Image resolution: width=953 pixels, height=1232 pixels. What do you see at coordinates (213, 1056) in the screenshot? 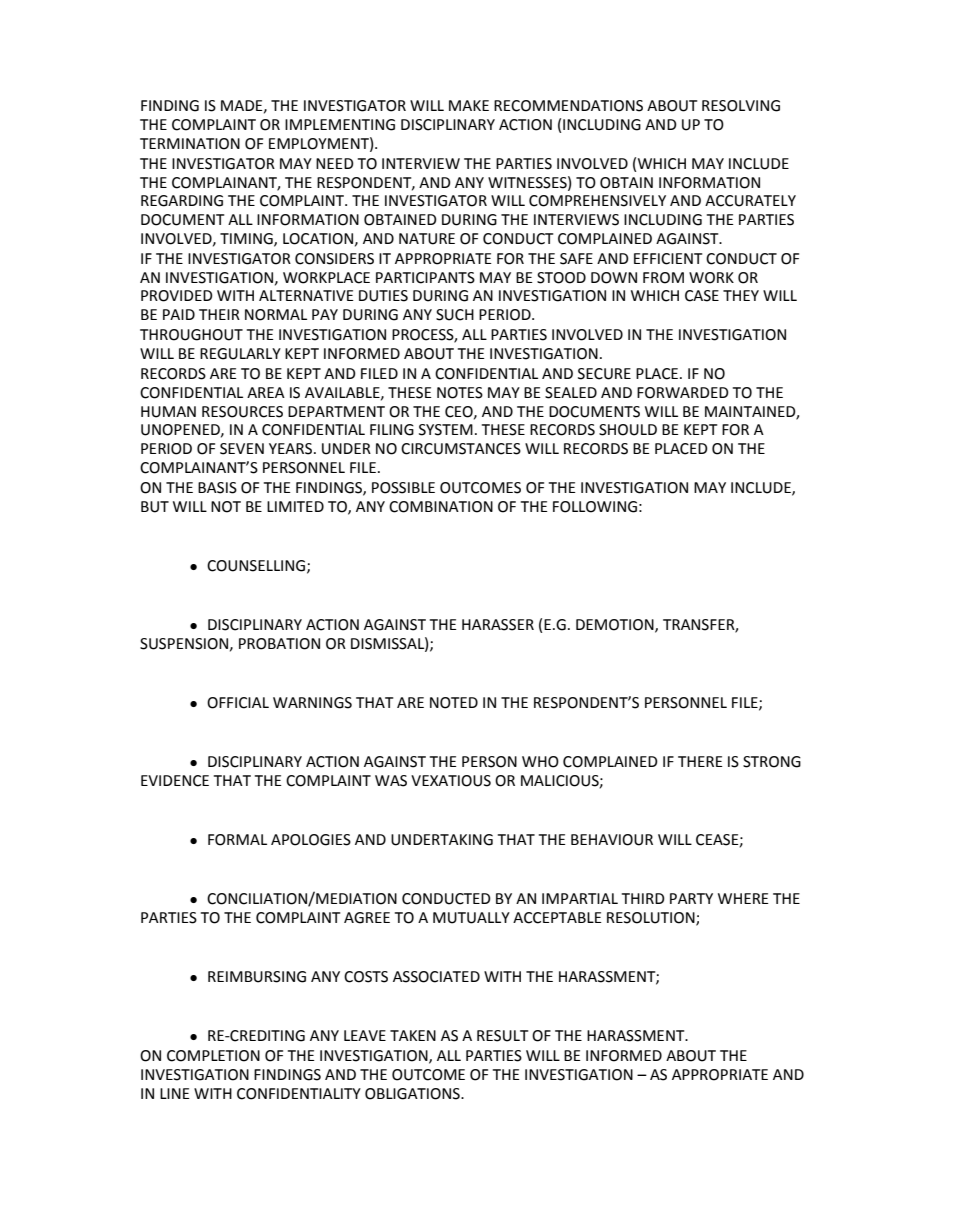
I see `COMPLETION` at bounding box center [213, 1056].
